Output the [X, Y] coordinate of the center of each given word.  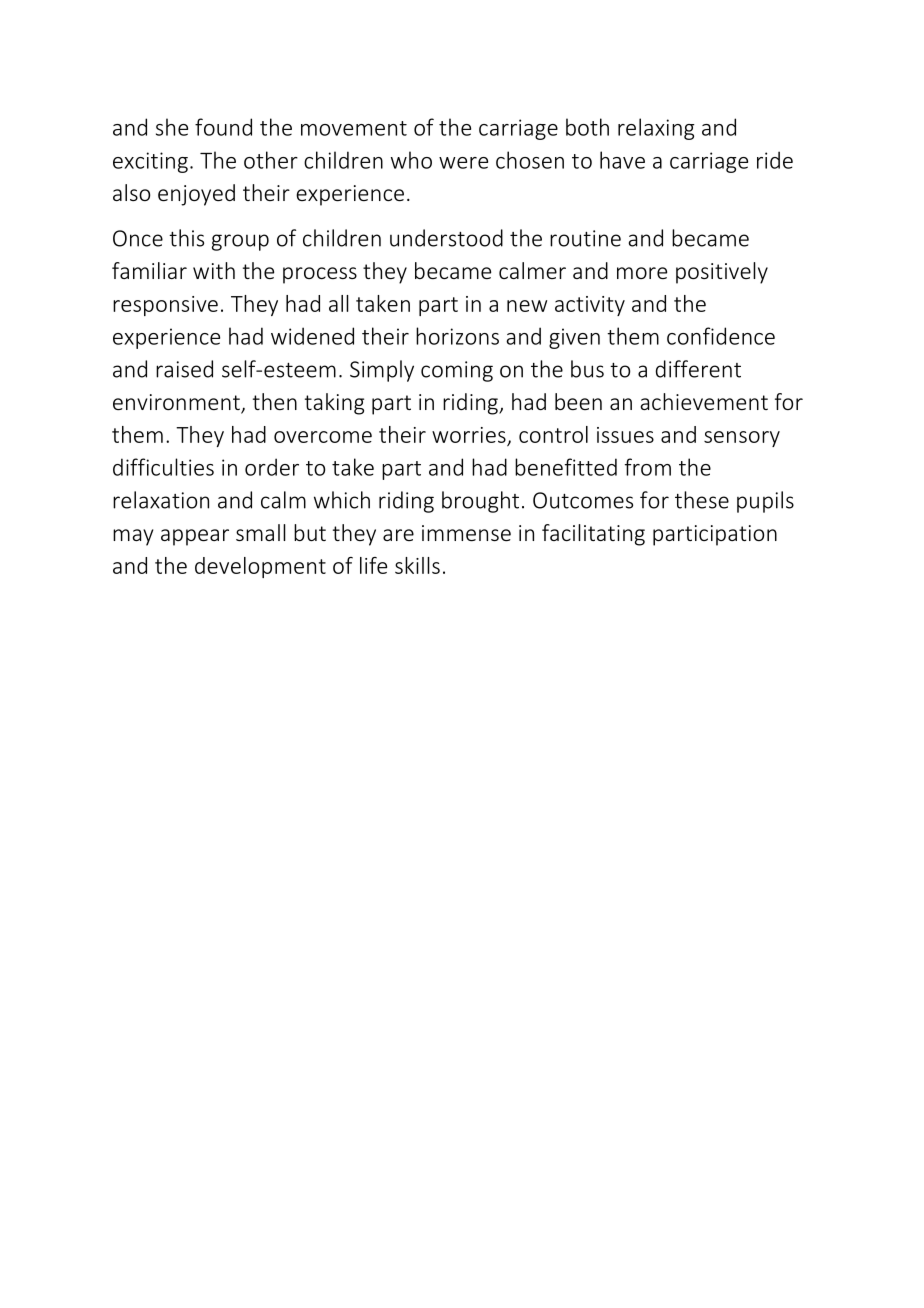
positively [722, 273]
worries [469, 435]
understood [446, 238]
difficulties [163, 467]
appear [195, 537]
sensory [742, 439]
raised [184, 369]
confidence [721, 336]
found [223, 127]
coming [457, 371]
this [186, 238]
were [463, 163]
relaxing [656, 129]
